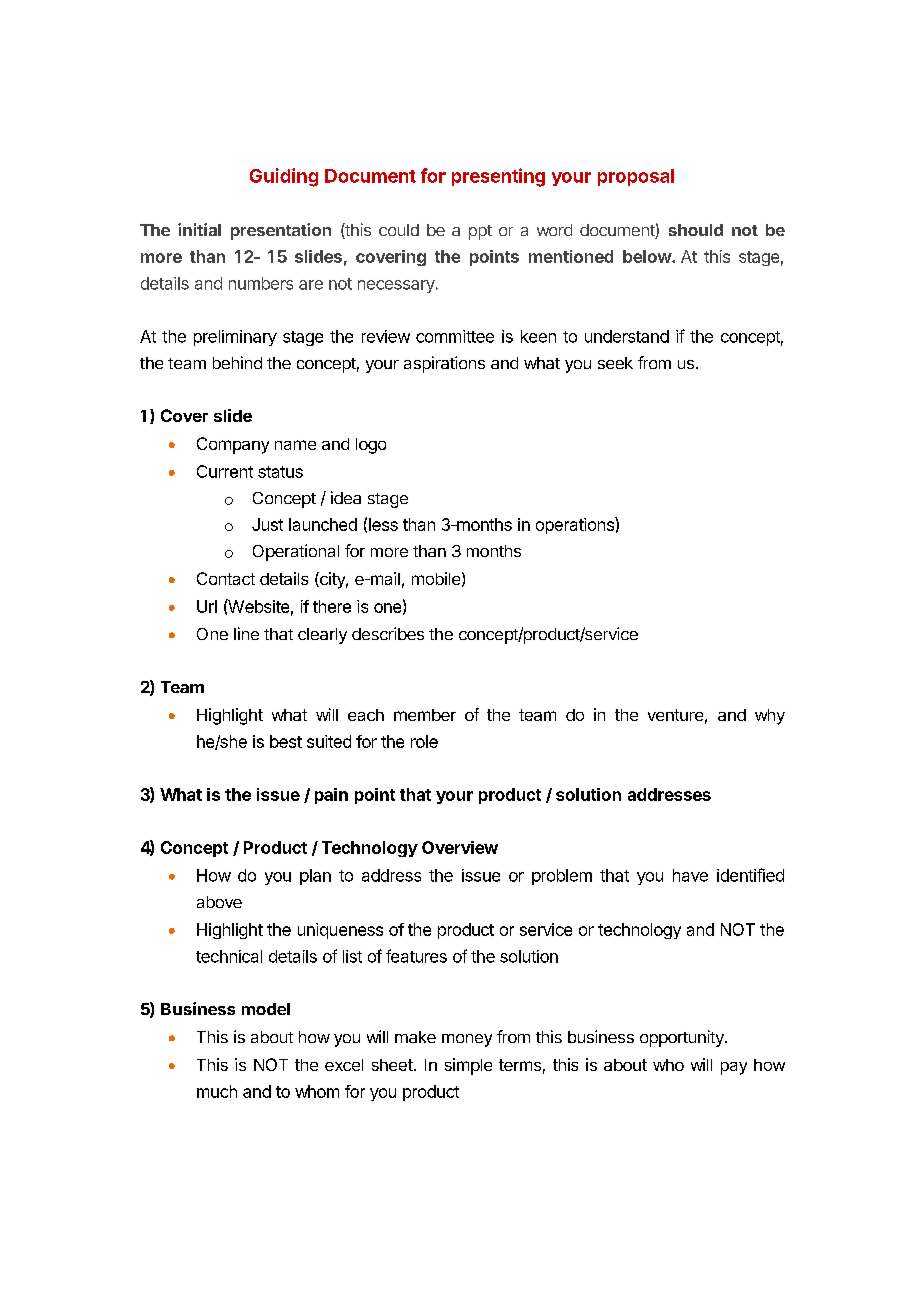 Image resolution: width=924 pixels, height=1309 pixels. Describe the element at coordinates (770, 717) in the page. I see `why` at that location.
